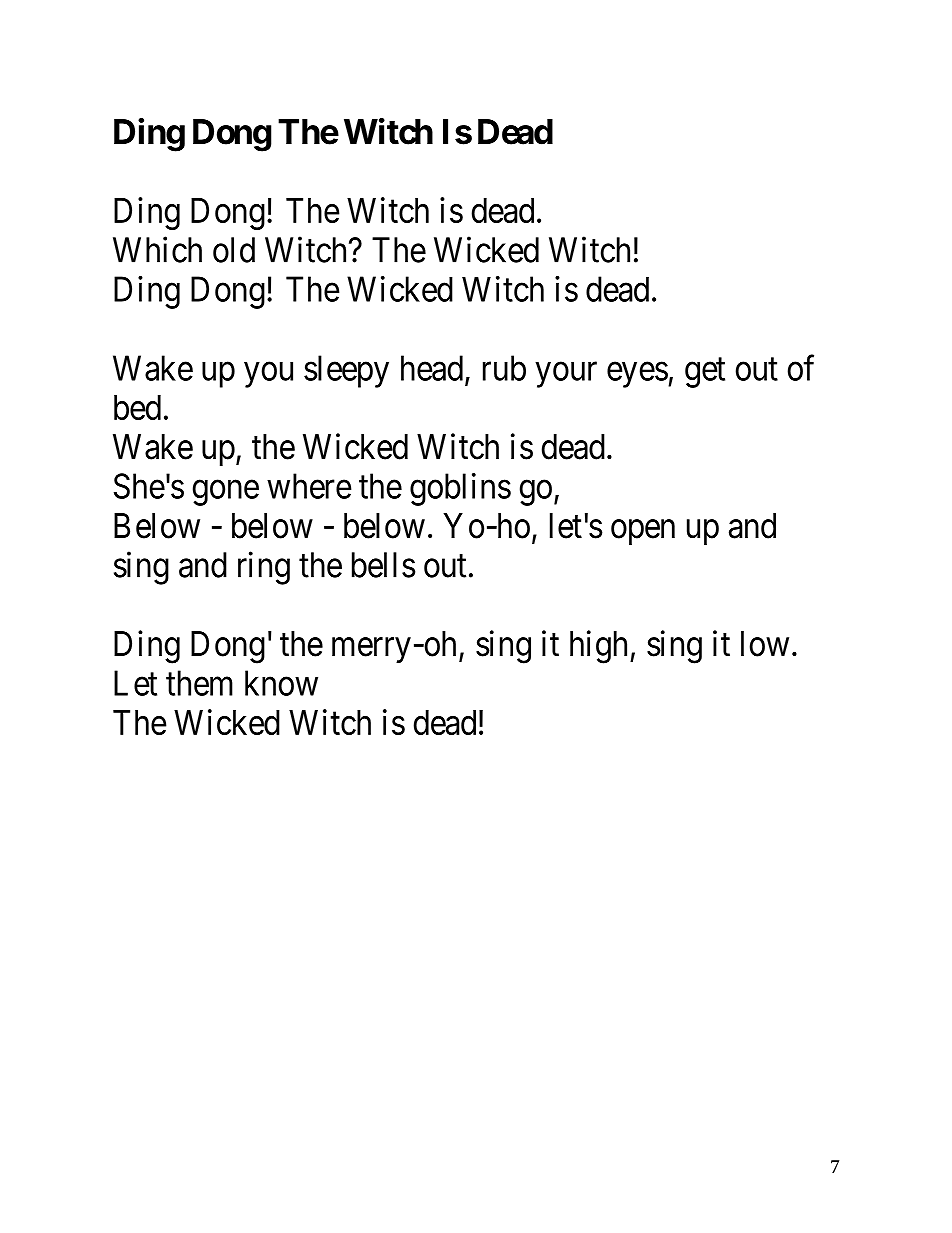 The image size is (952, 1233). Describe the element at coordinates (432, 368) in the document. I see `head` at that location.
